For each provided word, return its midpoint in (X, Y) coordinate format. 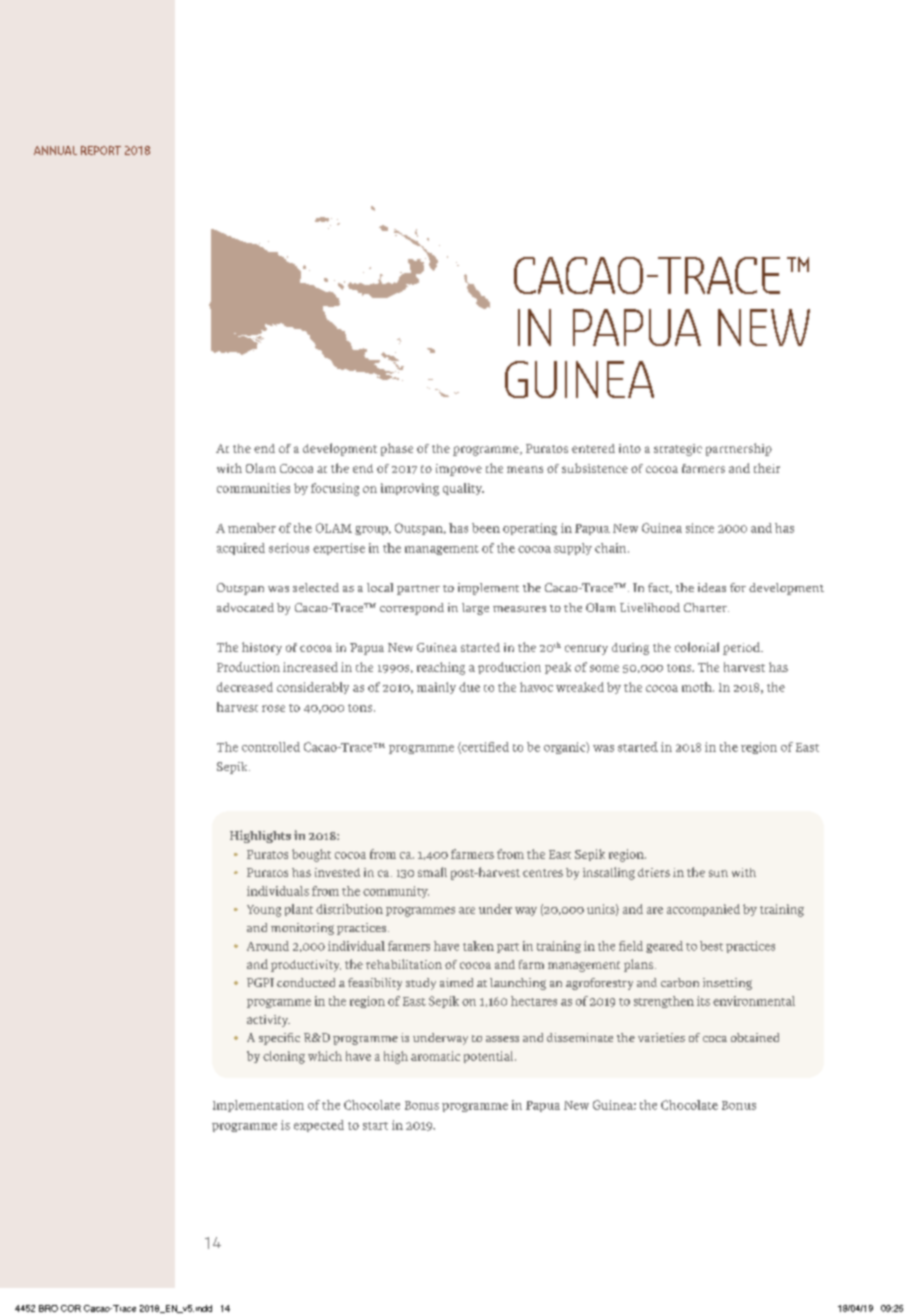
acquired (241, 549)
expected (319, 1126)
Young (264, 911)
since (700, 528)
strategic (678, 450)
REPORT (101, 150)
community (396, 892)
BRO (48, 1308)
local (380, 587)
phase (397, 449)
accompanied (703, 910)
